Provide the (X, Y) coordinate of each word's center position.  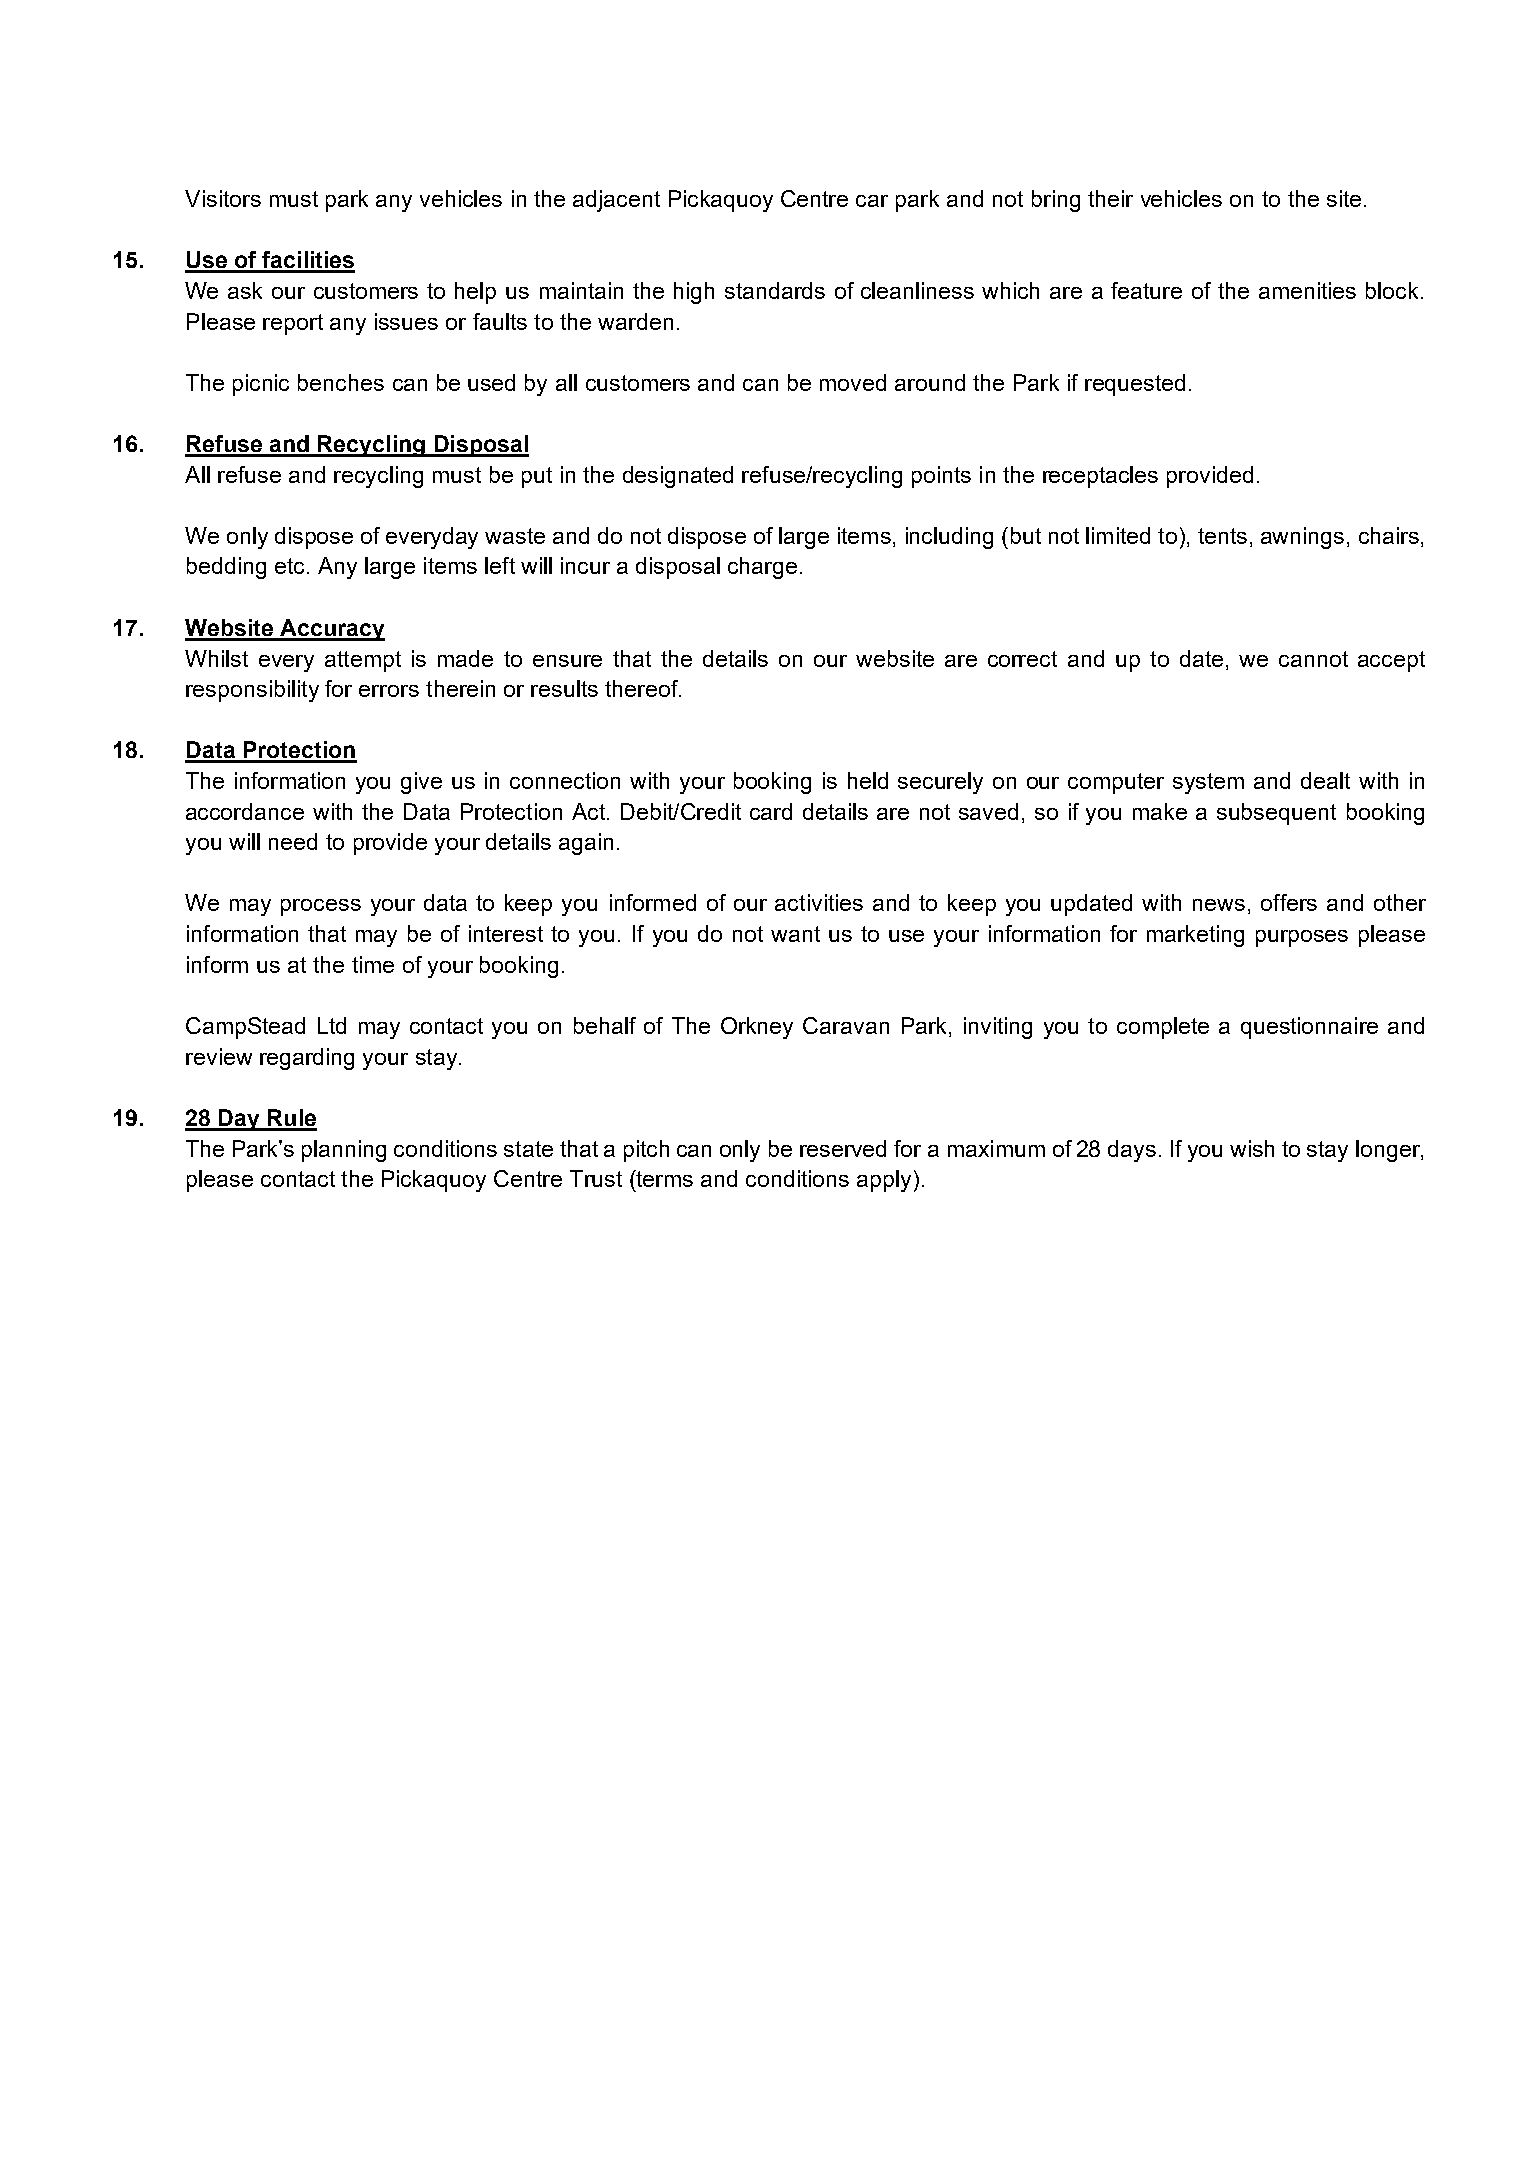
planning (344, 1151)
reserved (843, 1148)
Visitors (223, 198)
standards (775, 290)
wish (1252, 1148)
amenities (1307, 290)
